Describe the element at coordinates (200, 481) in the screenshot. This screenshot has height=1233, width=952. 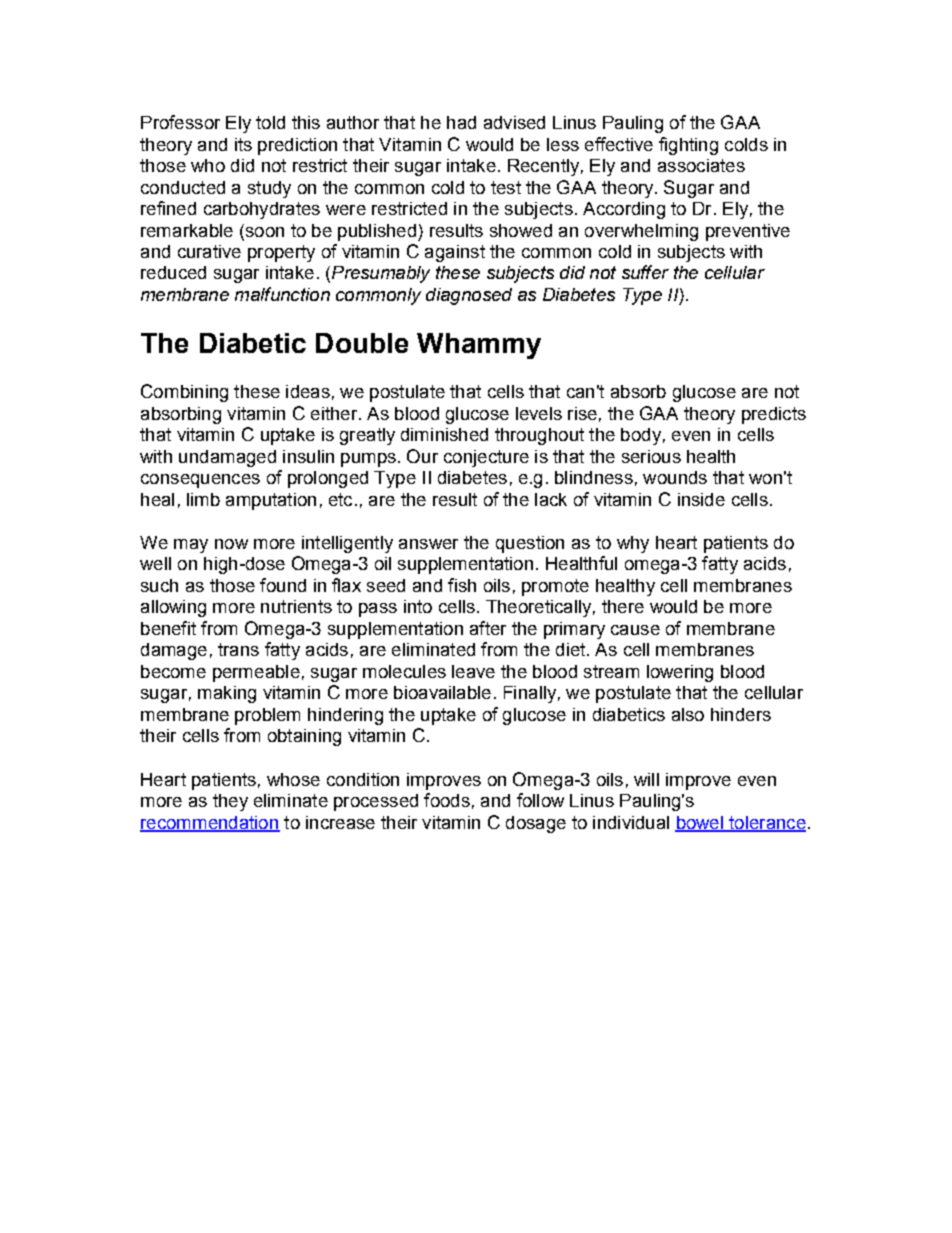
I see `consequences` at that location.
